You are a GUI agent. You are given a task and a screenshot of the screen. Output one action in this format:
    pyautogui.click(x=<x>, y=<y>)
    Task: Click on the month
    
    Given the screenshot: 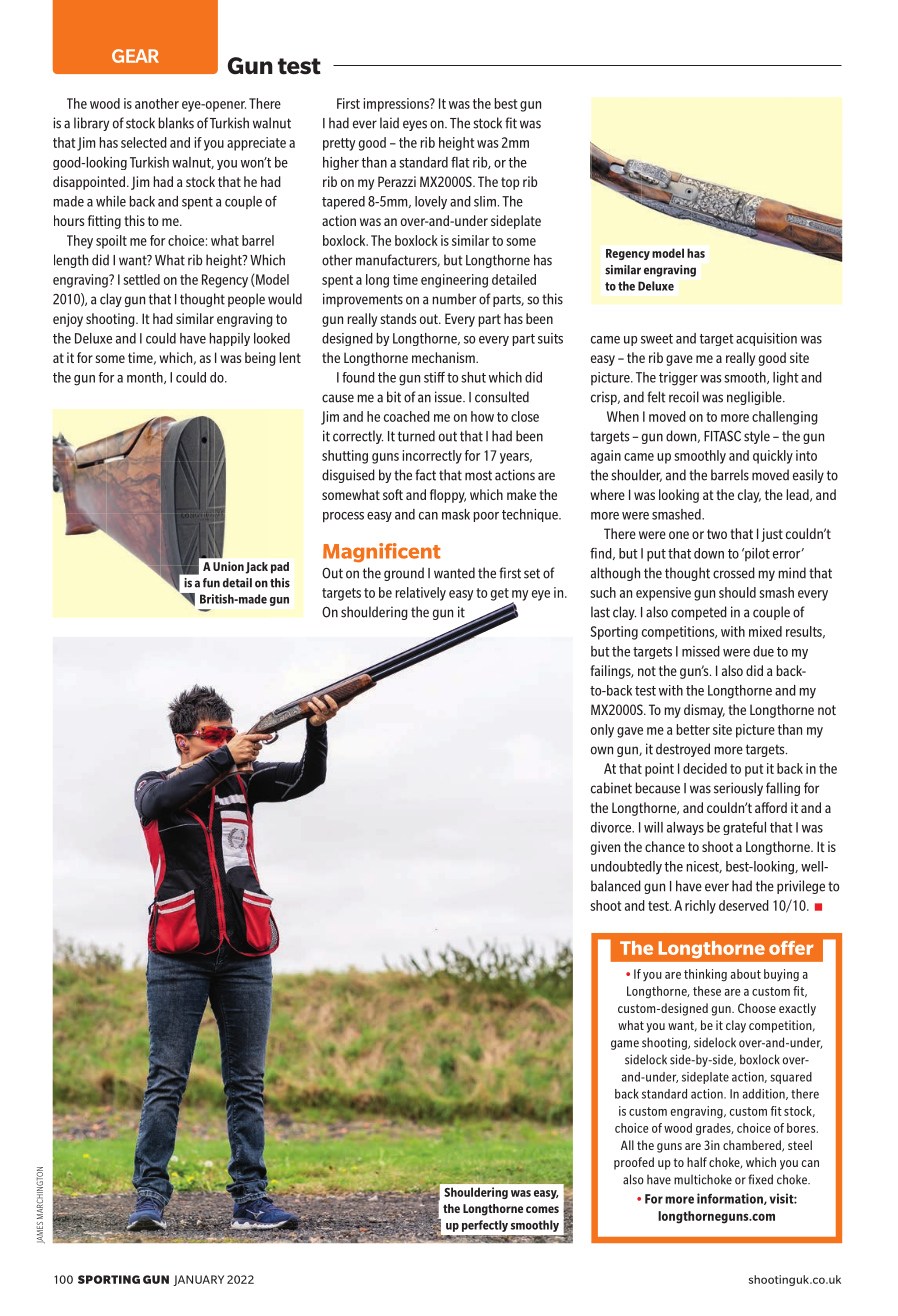 What is the action you would take?
    pyautogui.click(x=146, y=378)
